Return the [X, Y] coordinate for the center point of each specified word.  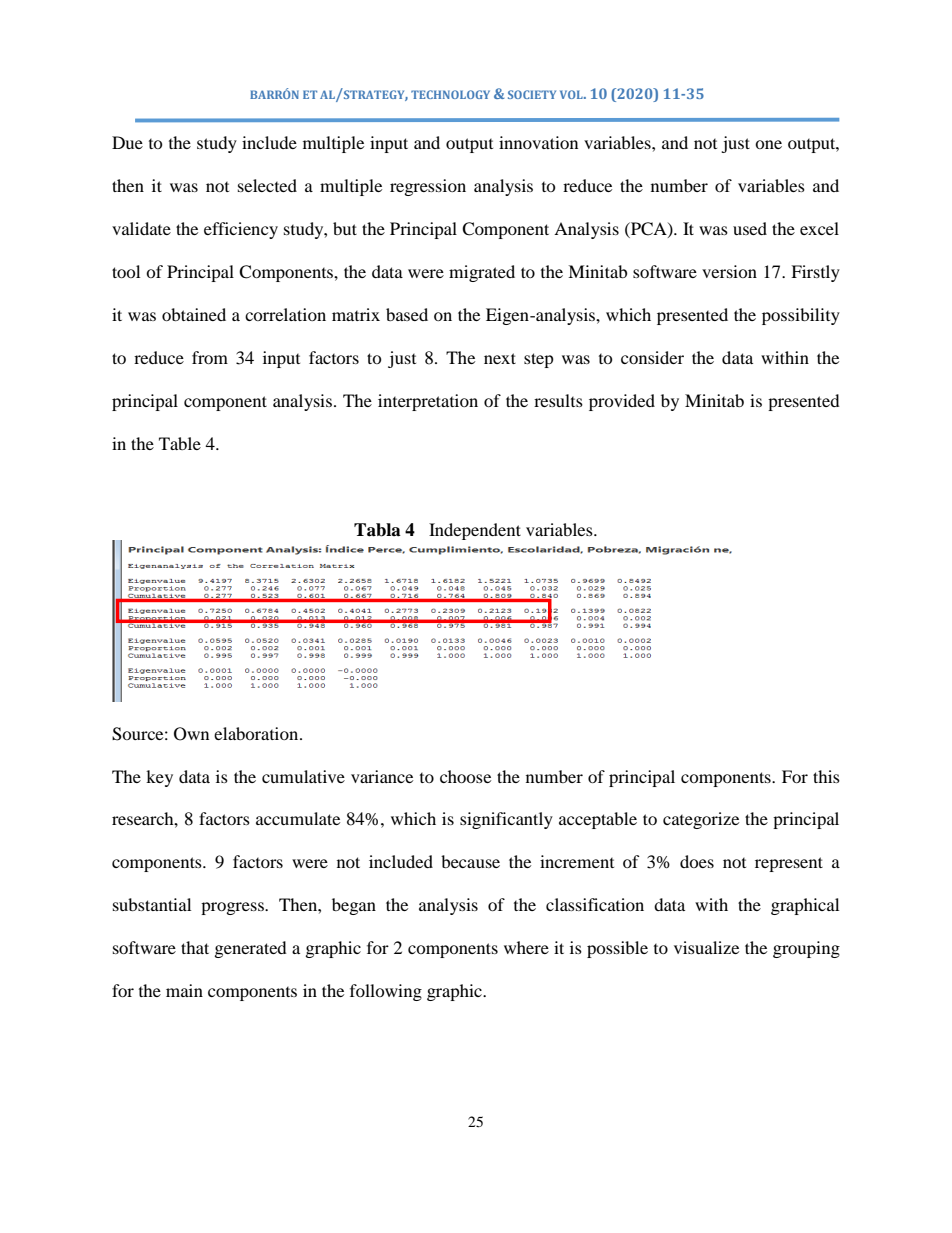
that [195, 947]
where [526, 947]
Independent [475, 531]
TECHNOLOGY [450, 94]
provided [622, 402]
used [750, 228]
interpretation [428, 402]
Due [127, 142]
